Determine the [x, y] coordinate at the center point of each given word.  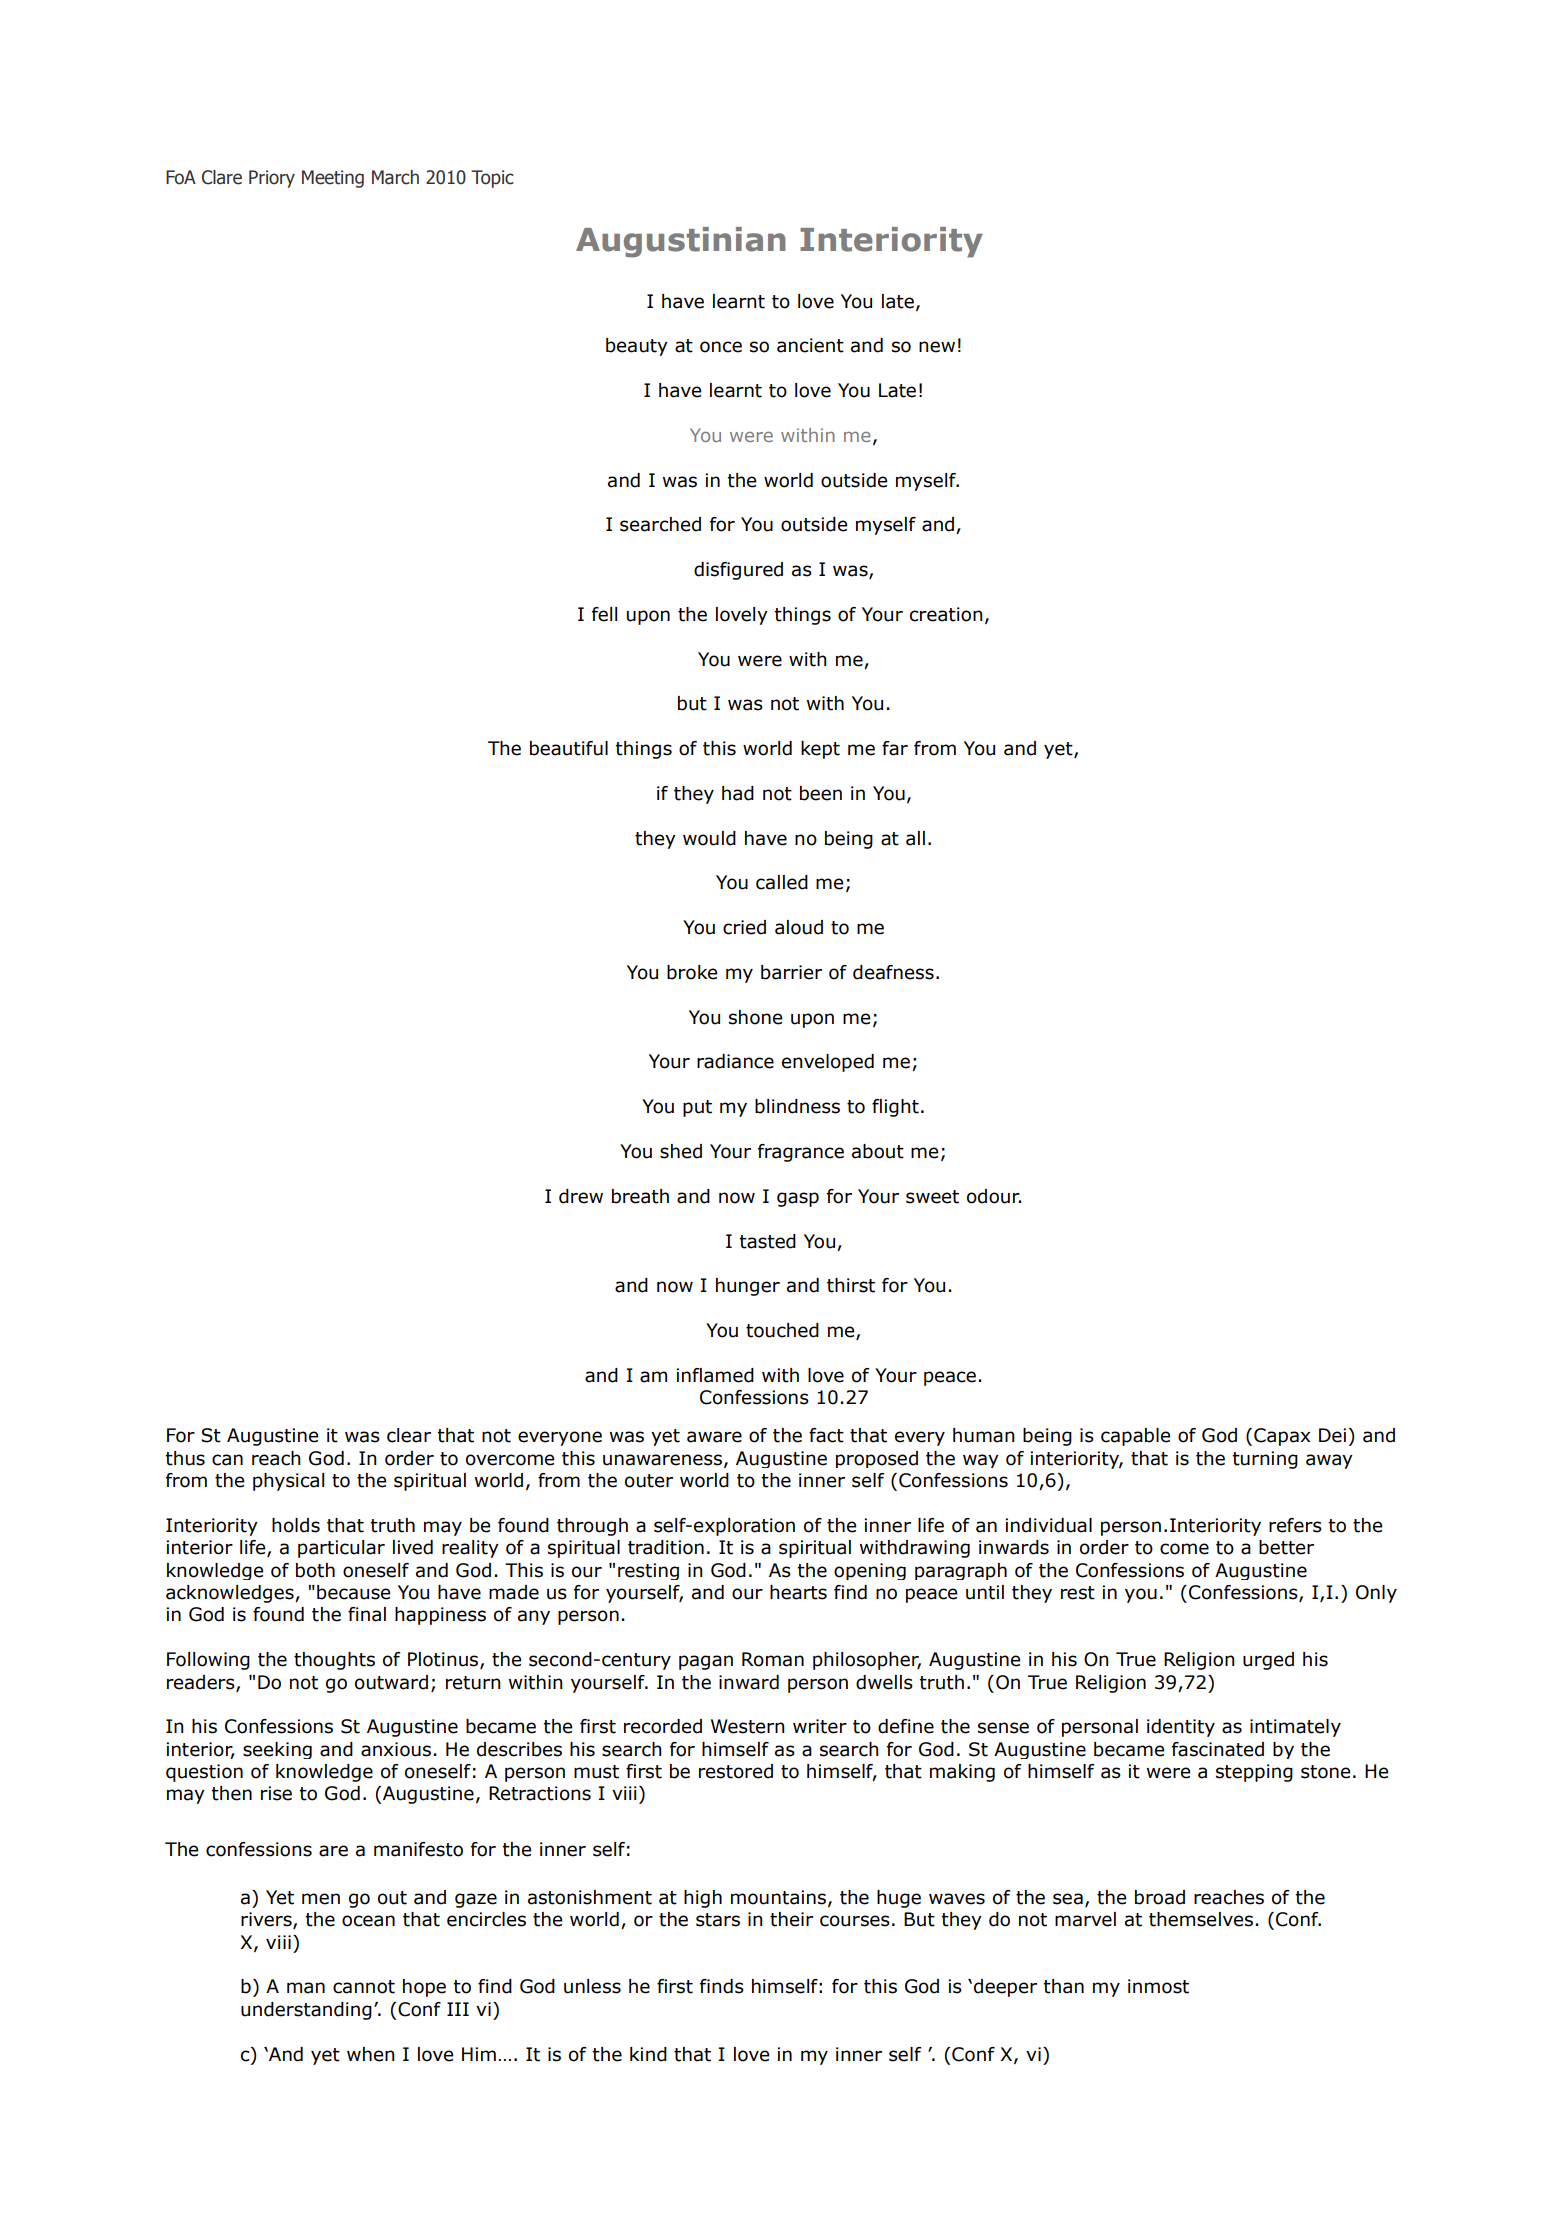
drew [581, 1196]
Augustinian [681, 242]
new [937, 347]
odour [994, 1196]
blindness [797, 1106]
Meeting [333, 179]
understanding [306, 2011]
